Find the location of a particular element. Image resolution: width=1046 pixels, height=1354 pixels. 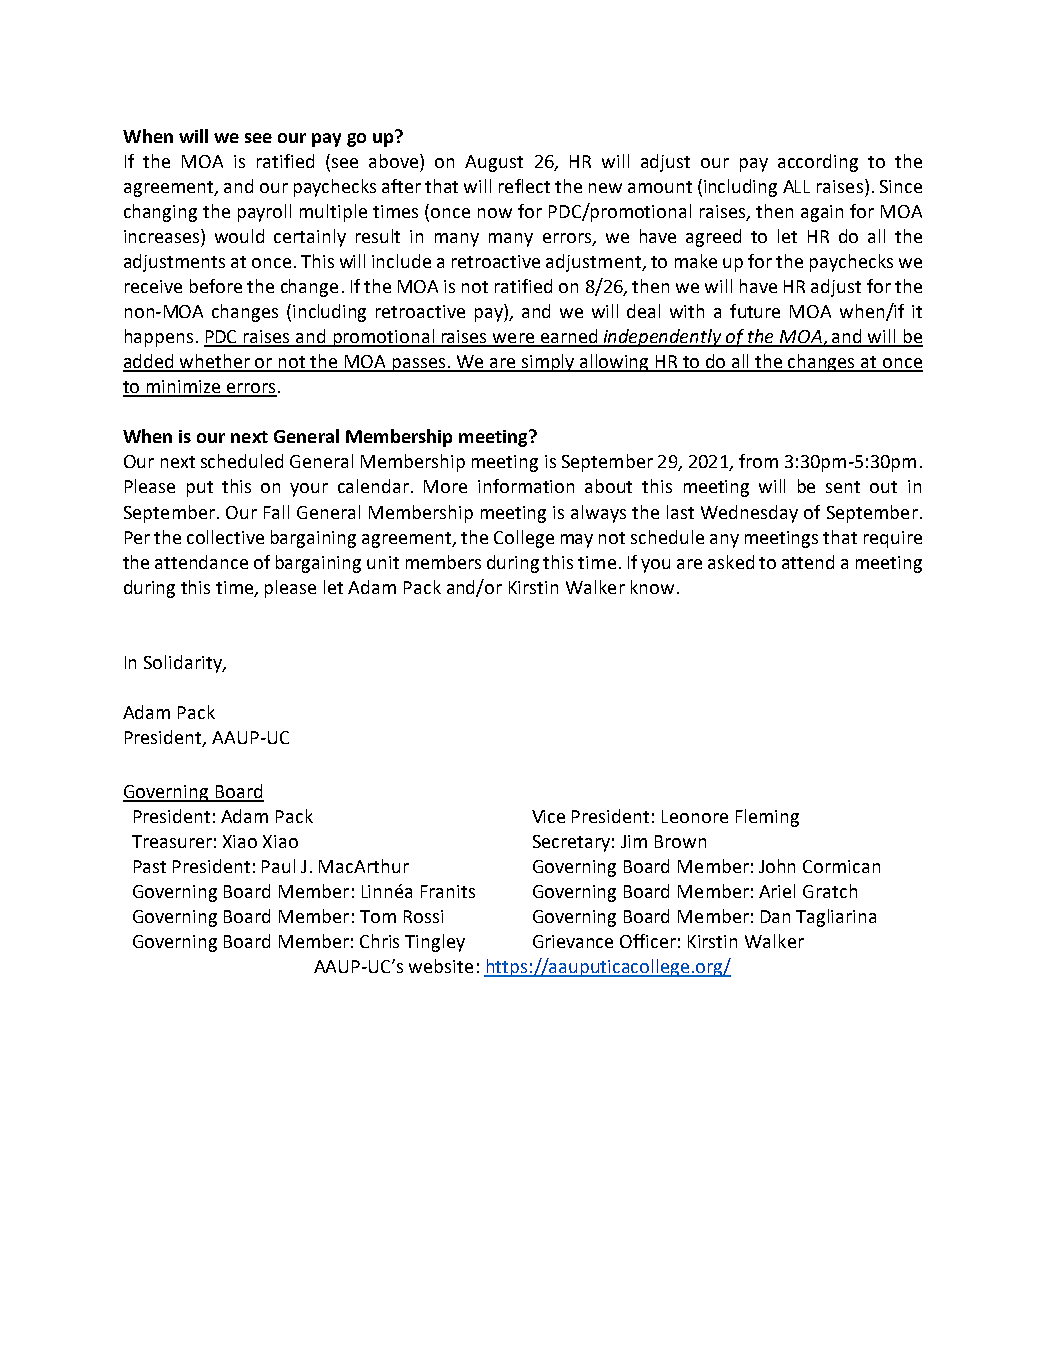

Grievance is located at coordinates (573, 941).
